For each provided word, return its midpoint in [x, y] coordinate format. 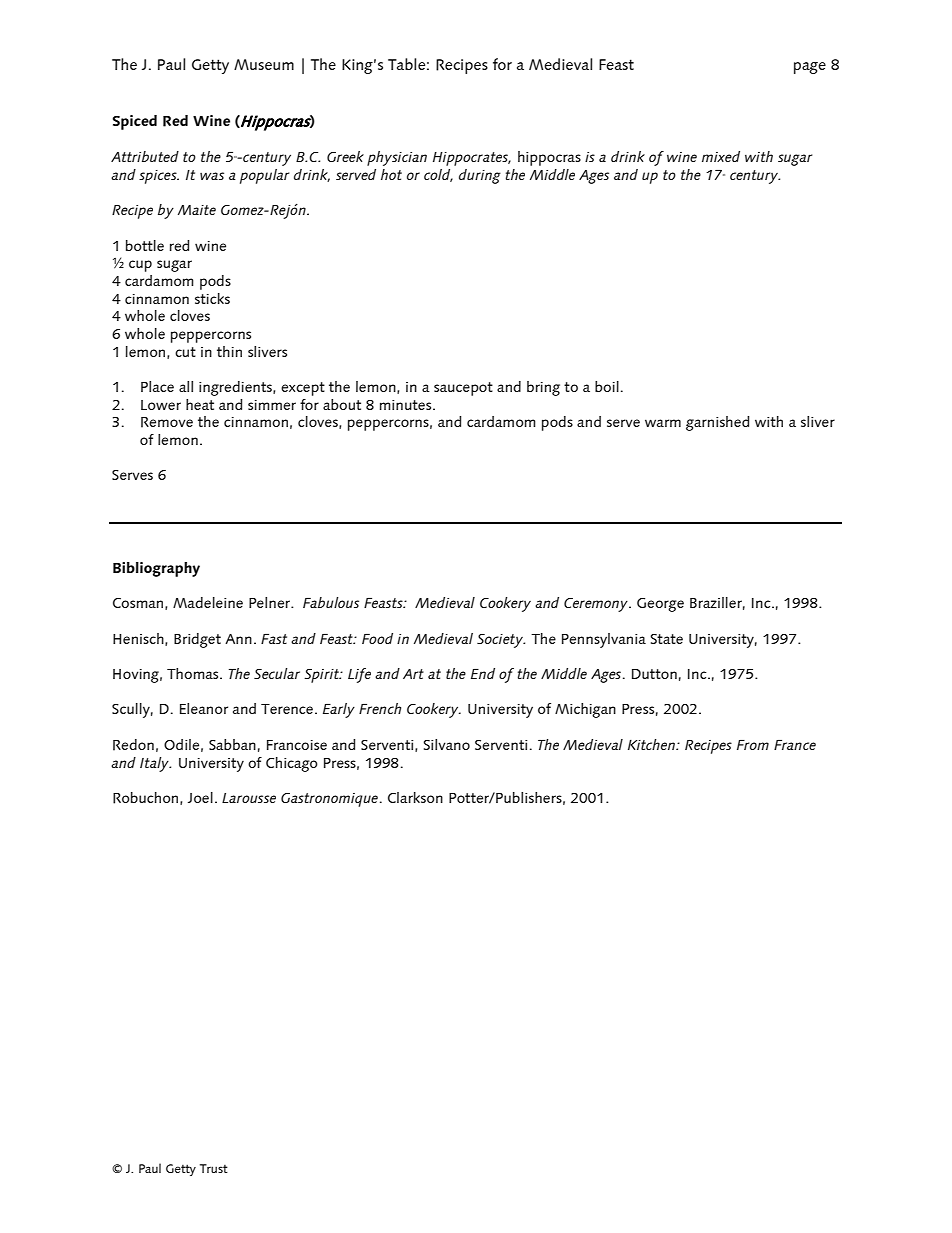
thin [229, 351]
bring [543, 388]
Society [501, 641]
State [667, 639]
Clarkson [415, 797]
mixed [721, 156]
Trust [214, 1168]
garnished [717, 423]
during [480, 176]
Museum [264, 64]
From [753, 745]
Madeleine [208, 602]
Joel [200, 797]
